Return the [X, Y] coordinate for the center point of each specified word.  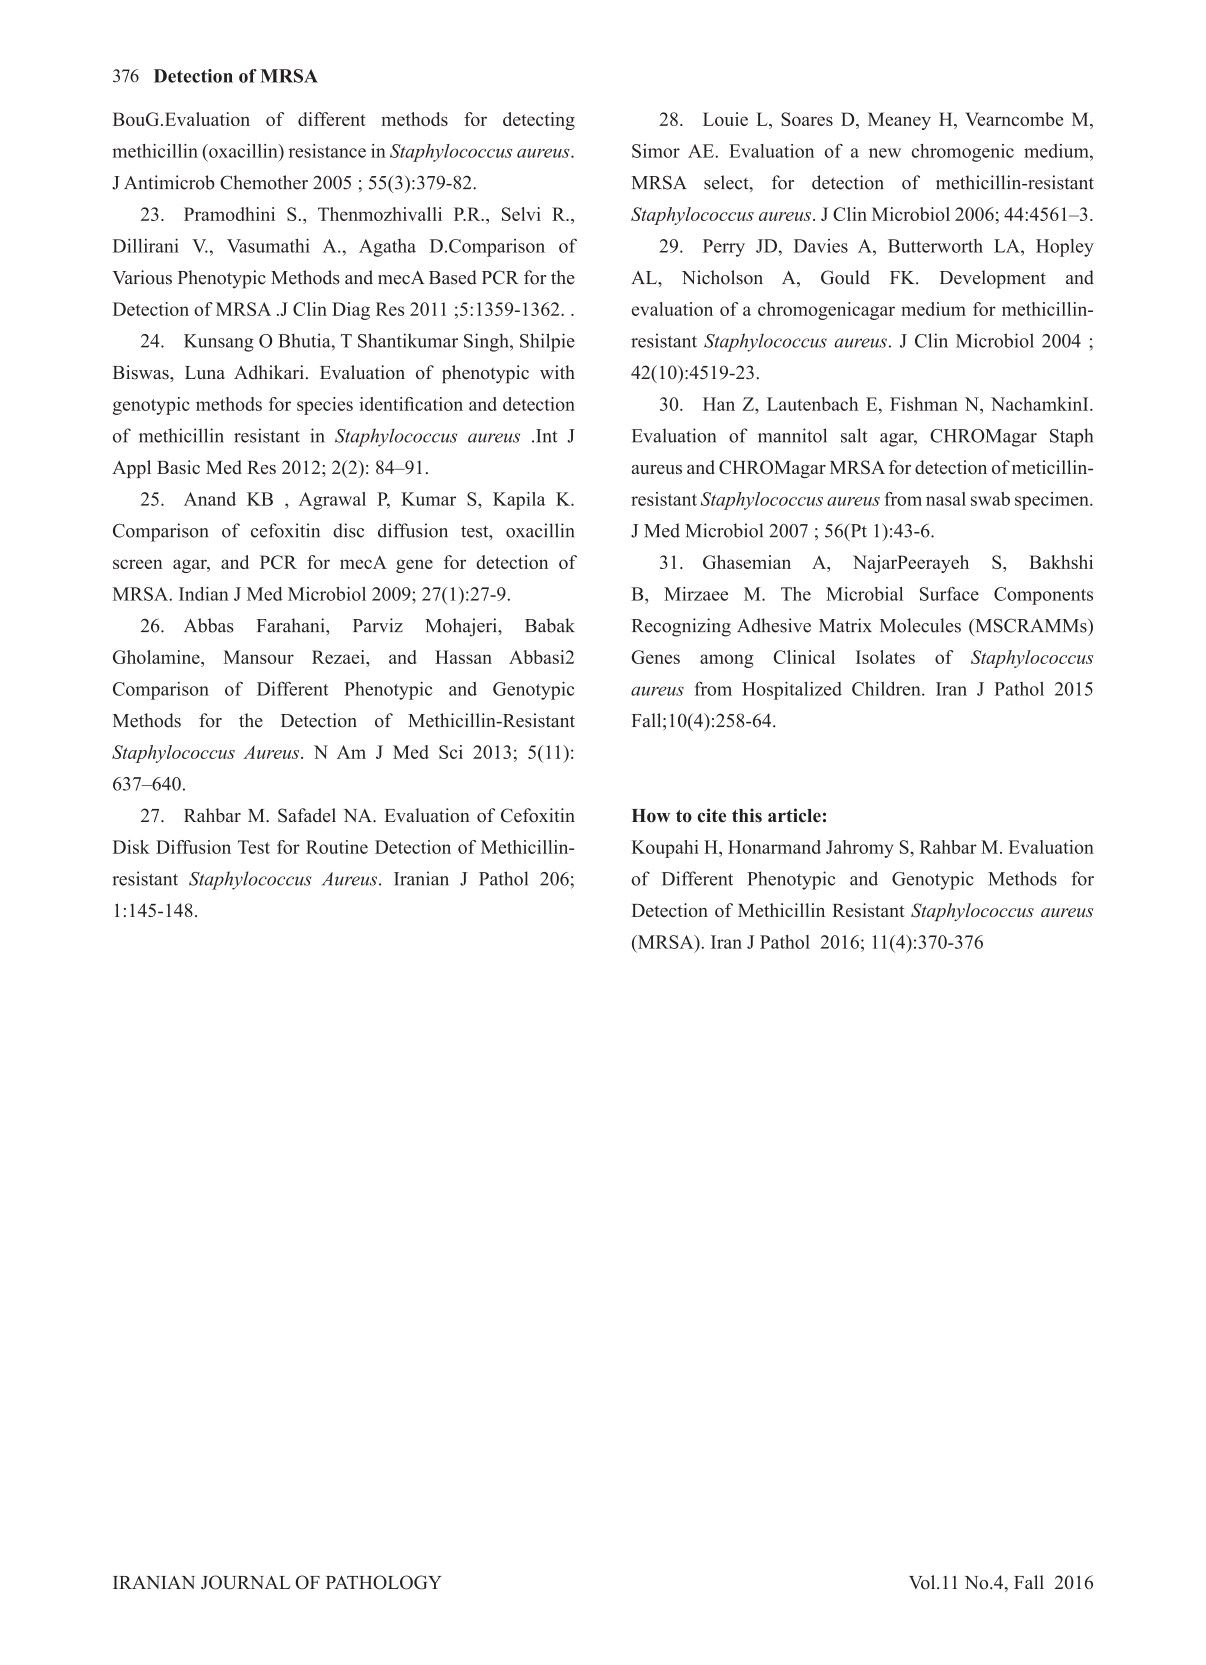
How [651, 816]
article [794, 815]
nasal [946, 499]
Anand [210, 499]
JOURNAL [245, 1582]
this [747, 815]
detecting [539, 121]
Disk [131, 847]
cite [711, 815]
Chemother [264, 182]
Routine [337, 847]
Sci [451, 752]
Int [546, 436]
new [885, 153]
